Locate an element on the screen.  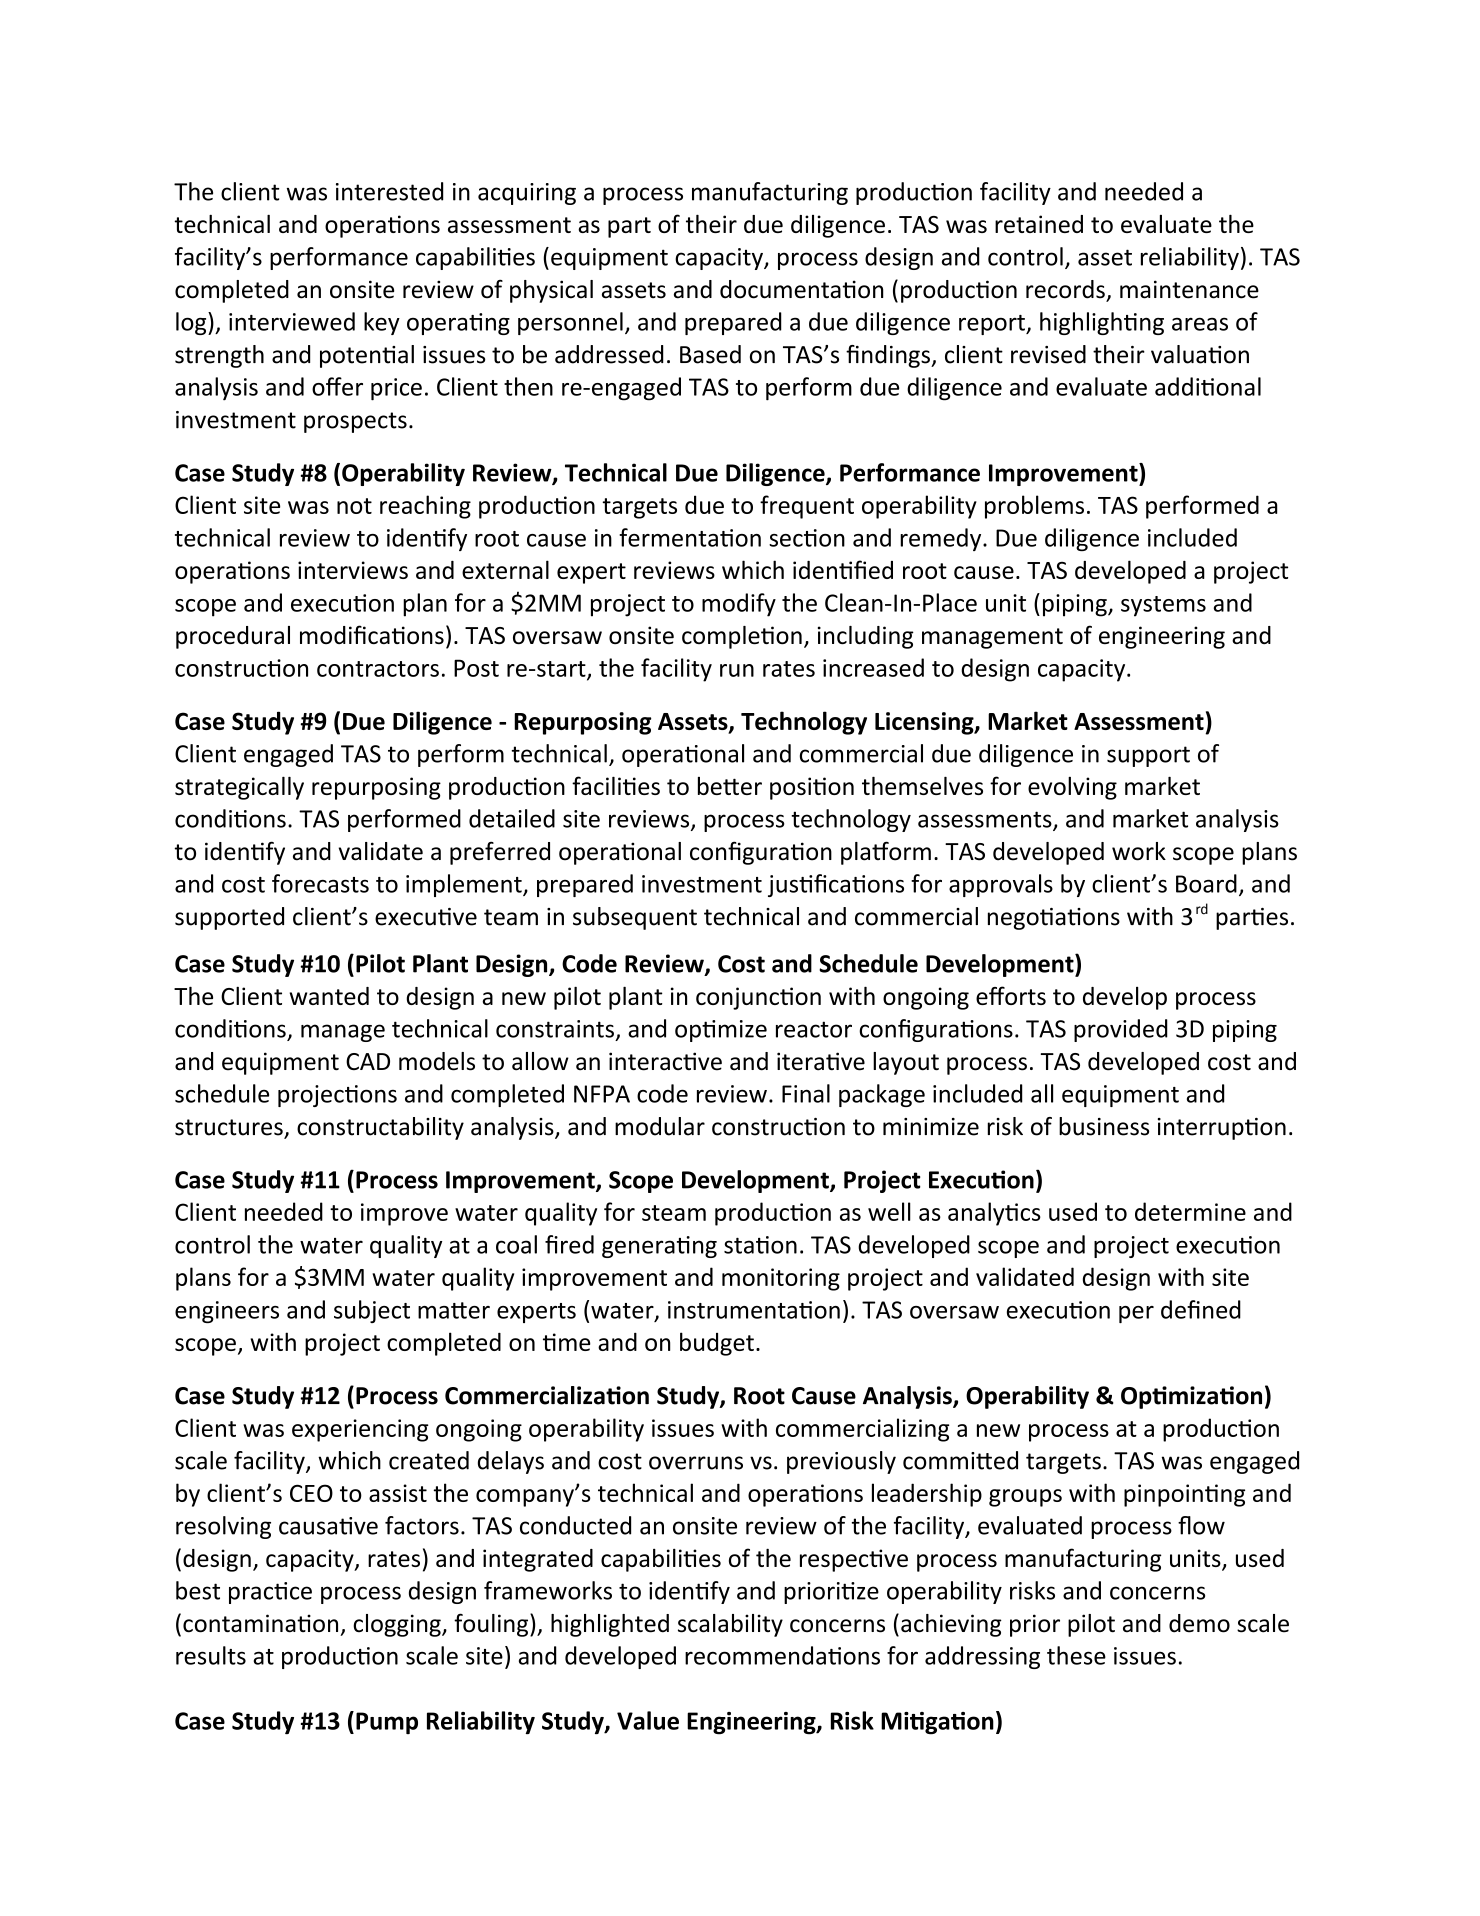
Pump is located at coordinates (387, 1723).
